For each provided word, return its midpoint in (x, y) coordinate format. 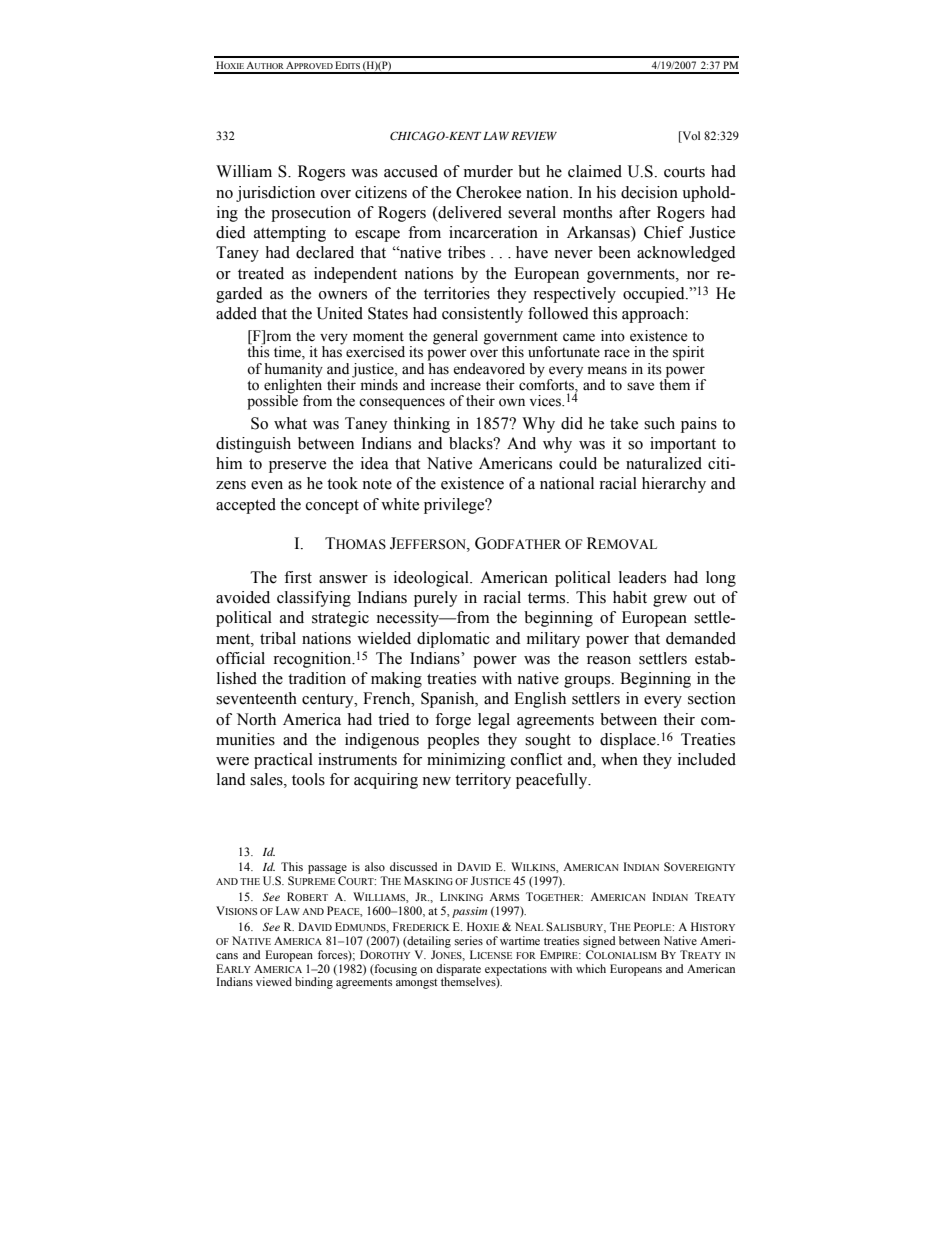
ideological (432, 579)
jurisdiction (275, 194)
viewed (274, 981)
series (469, 940)
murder (488, 171)
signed (599, 942)
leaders (642, 577)
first (298, 577)
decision (649, 192)
